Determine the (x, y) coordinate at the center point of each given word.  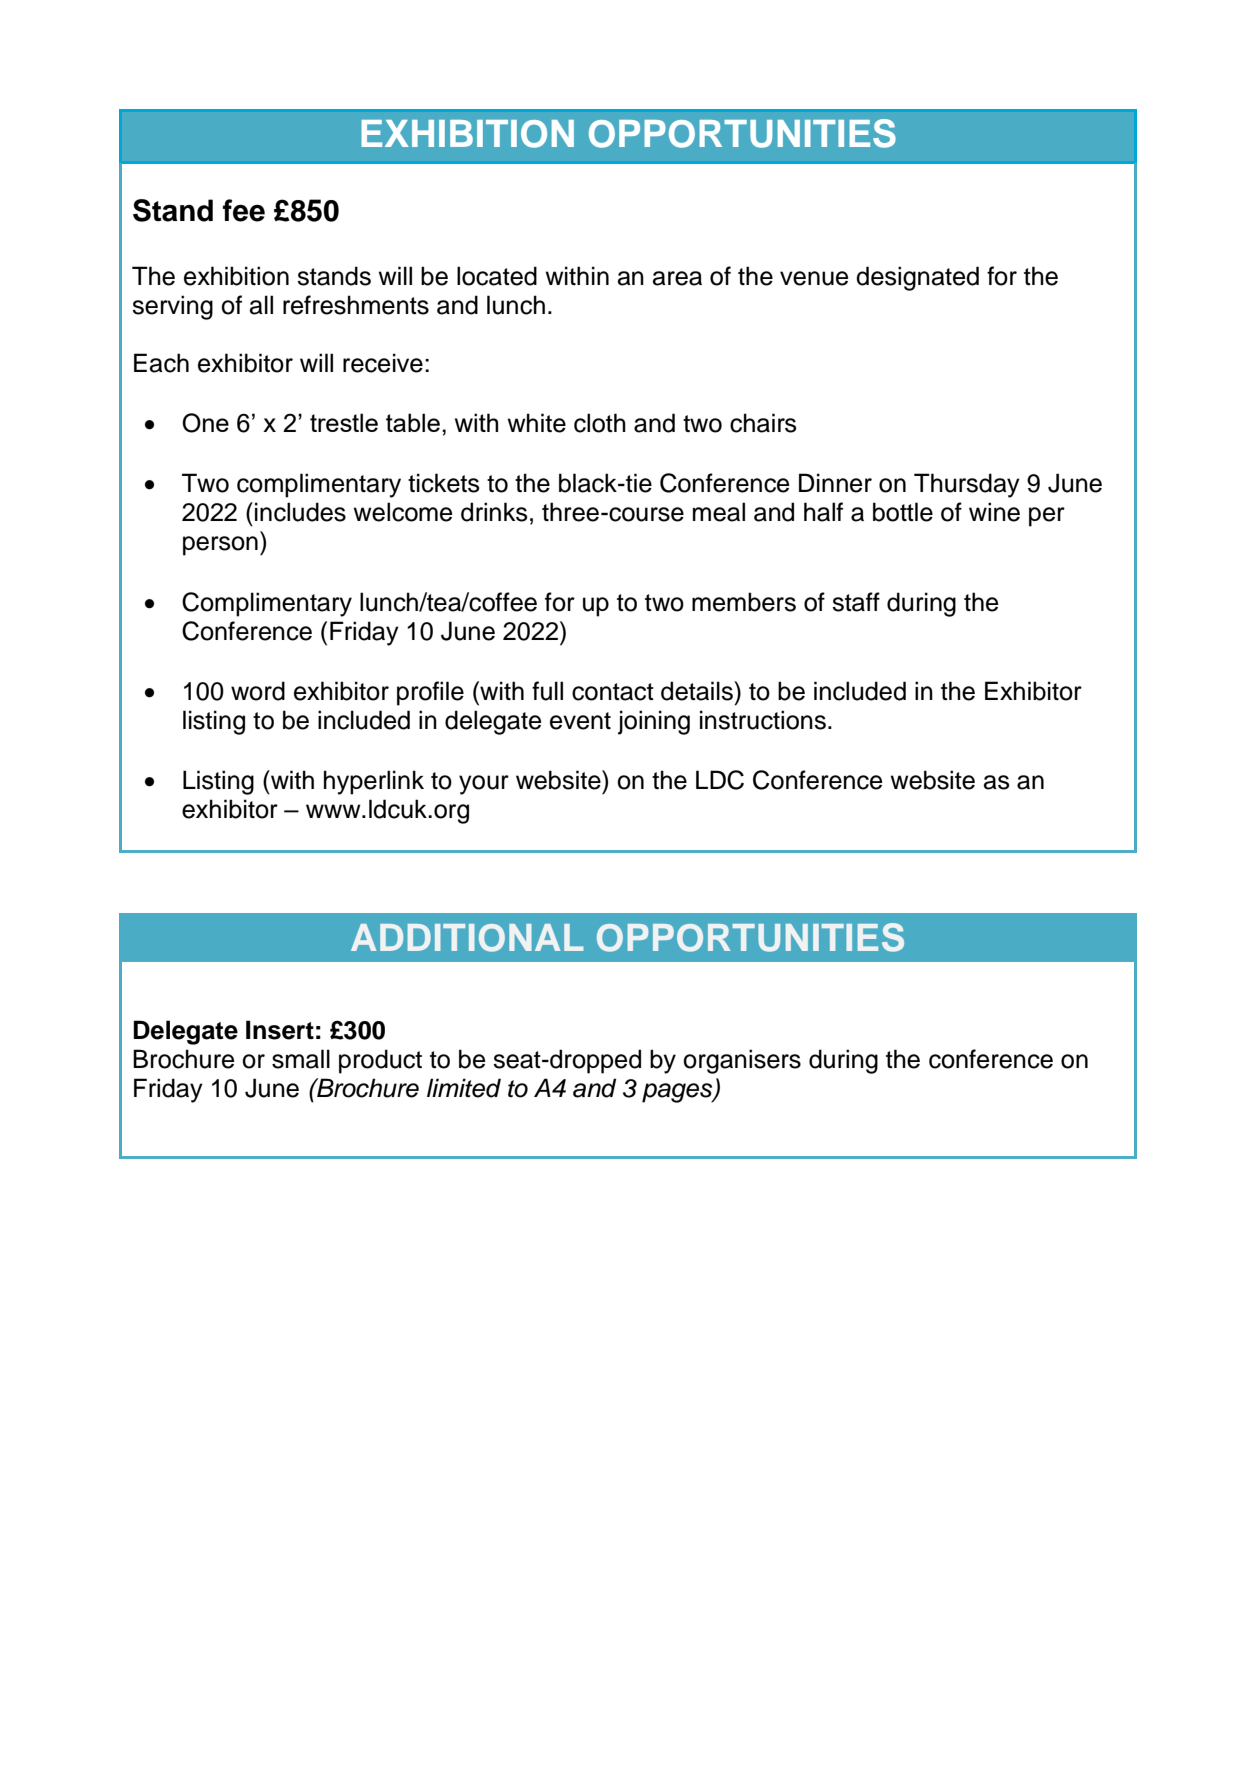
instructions (763, 720)
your (484, 785)
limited (464, 1088)
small (301, 1059)
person (220, 546)
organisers (742, 1061)
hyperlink (374, 782)
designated (917, 278)
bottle (903, 512)
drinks (494, 512)
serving (172, 307)
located (497, 276)
